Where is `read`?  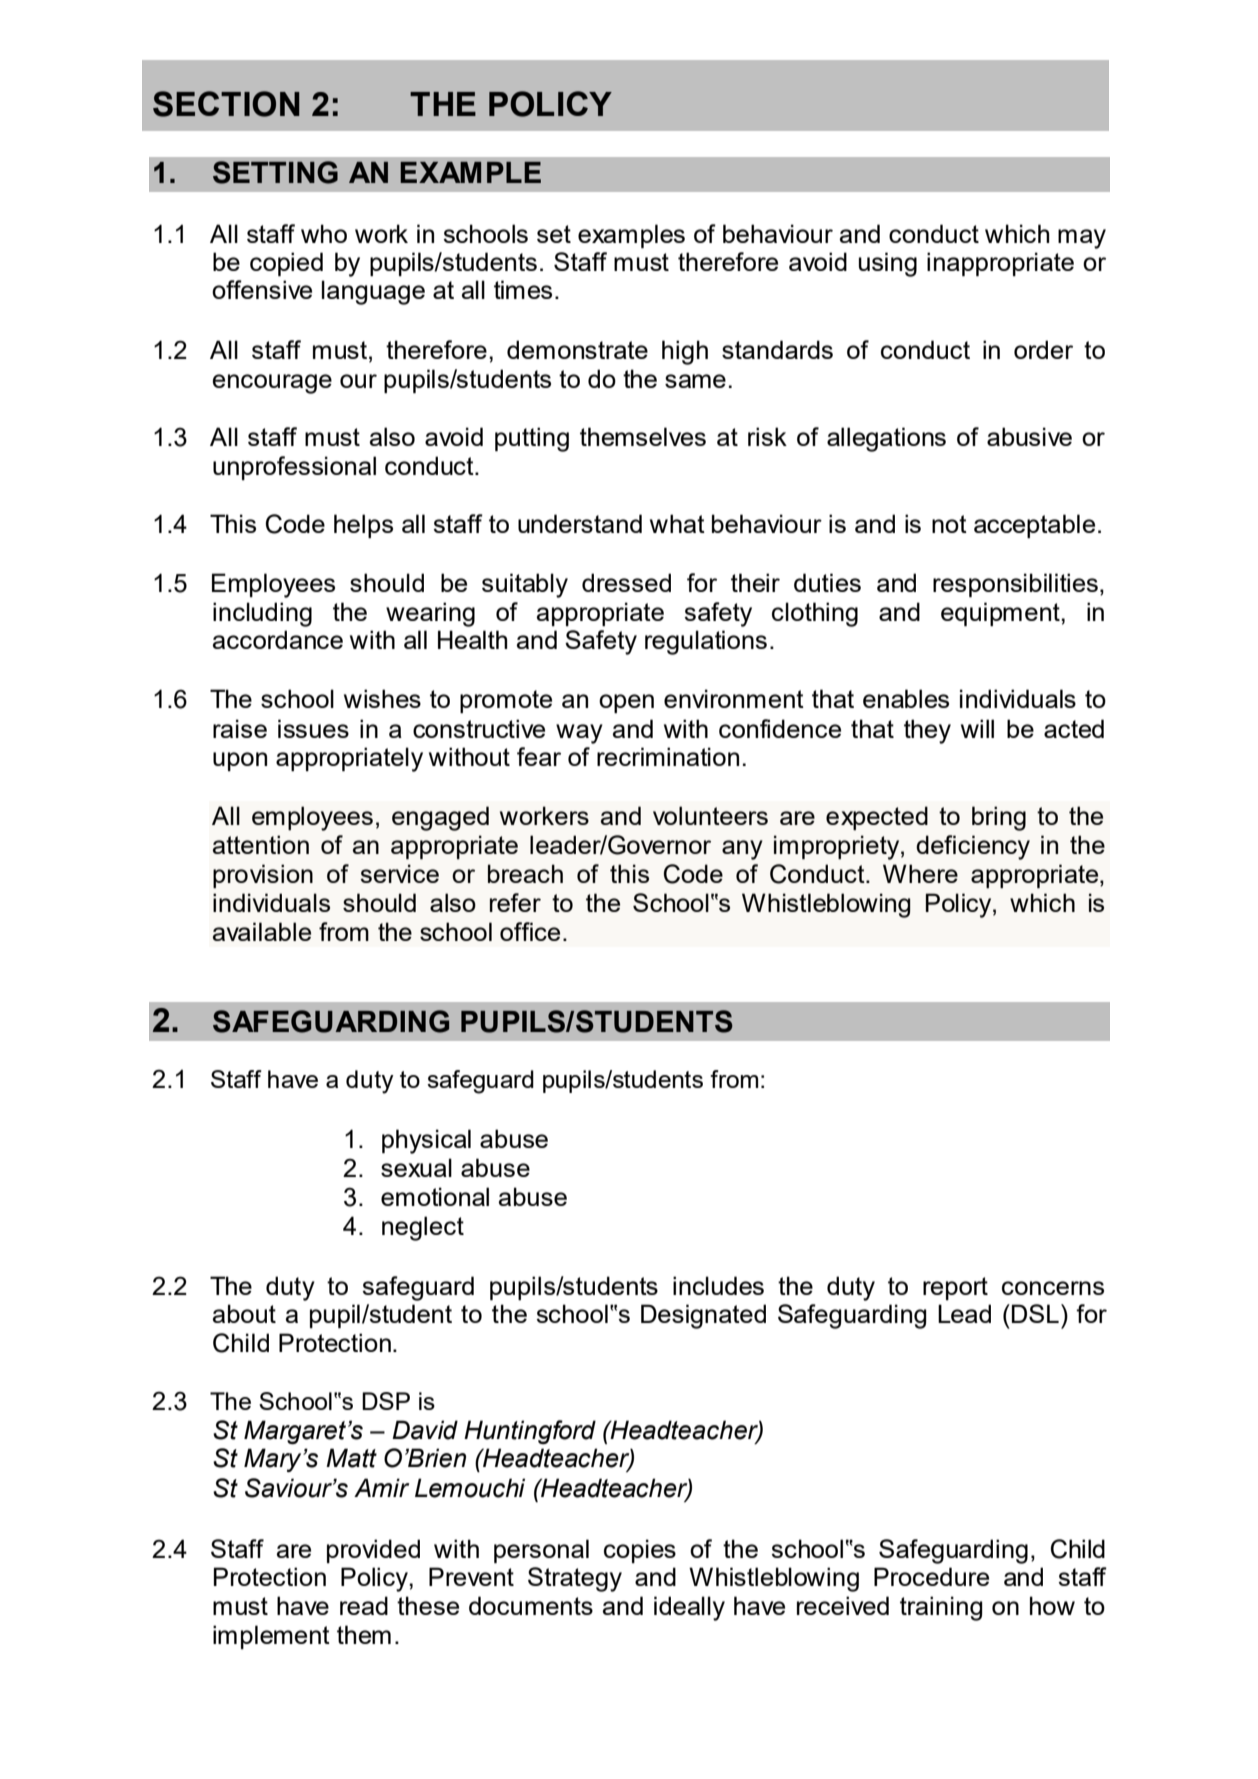 read is located at coordinates (364, 1605).
